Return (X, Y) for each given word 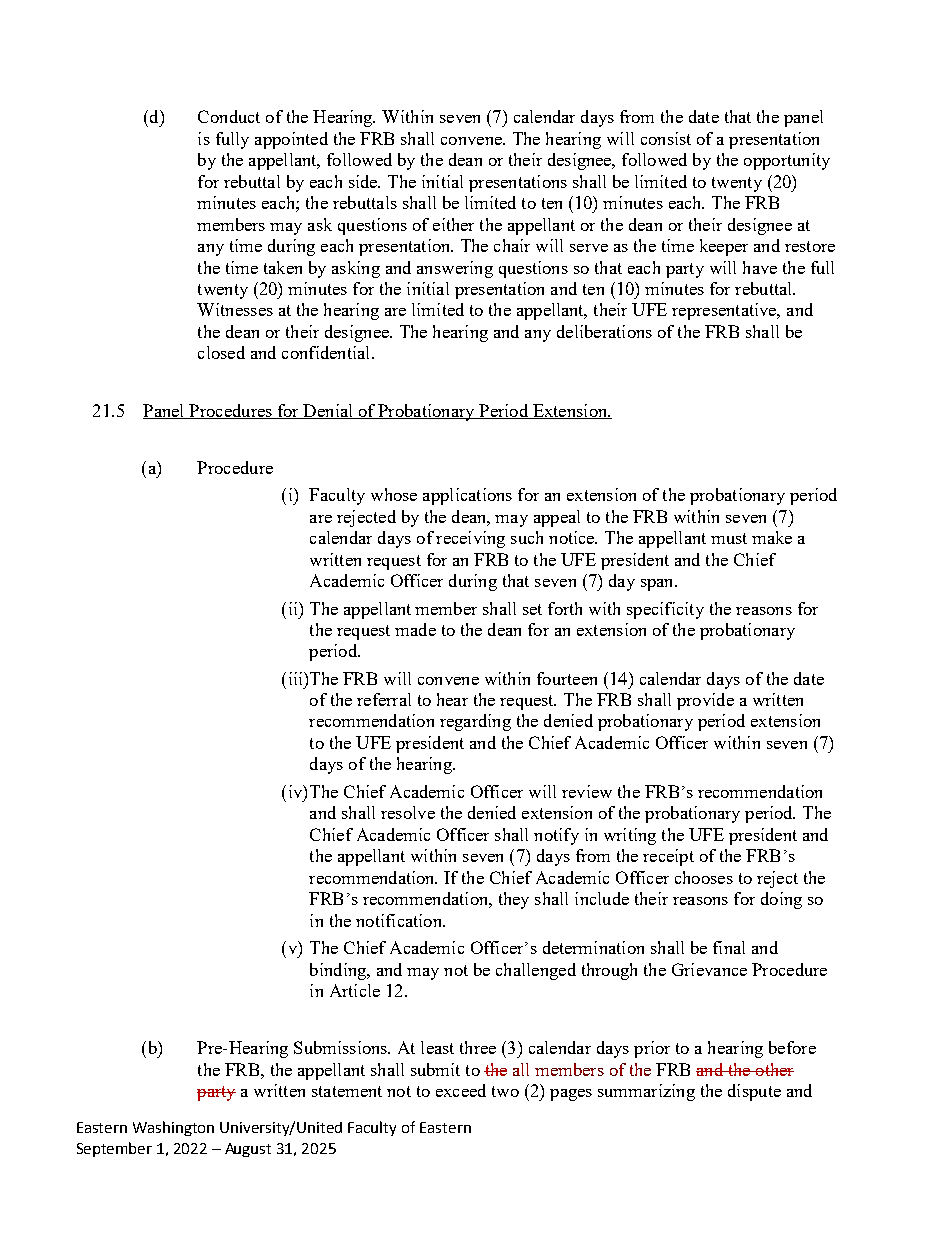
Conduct (229, 116)
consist (666, 138)
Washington (173, 1128)
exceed (461, 1090)
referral (384, 699)
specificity (665, 610)
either (453, 224)
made (415, 629)
